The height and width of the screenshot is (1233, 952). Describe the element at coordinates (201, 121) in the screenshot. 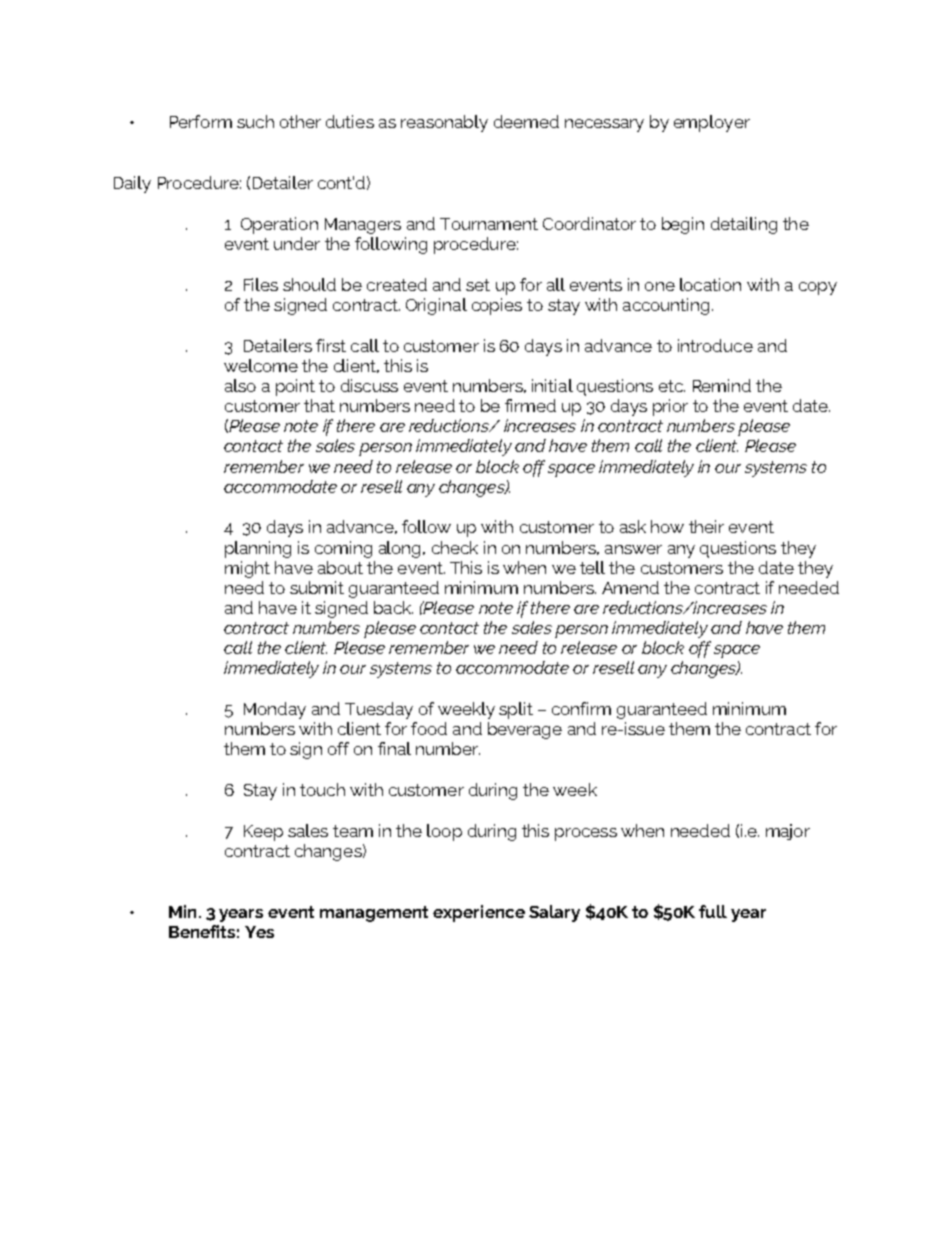

I see `Perform` at that location.
